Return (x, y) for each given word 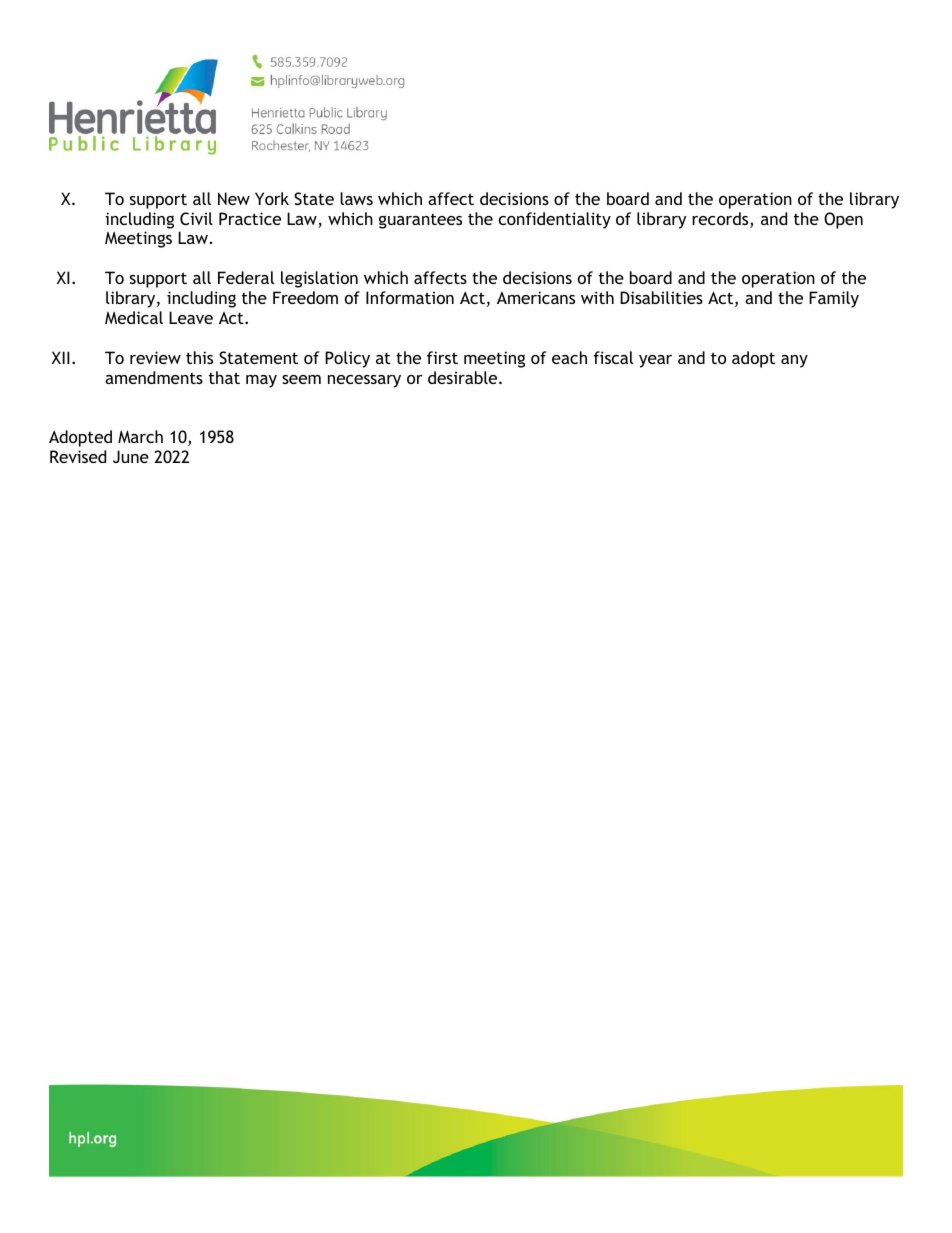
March (140, 436)
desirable (464, 377)
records (721, 220)
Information (410, 297)
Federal (246, 277)
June (131, 456)
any (794, 361)
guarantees (420, 221)
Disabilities (661, 297)
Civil (196, 218)
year (655, 361)
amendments (154, 377)
